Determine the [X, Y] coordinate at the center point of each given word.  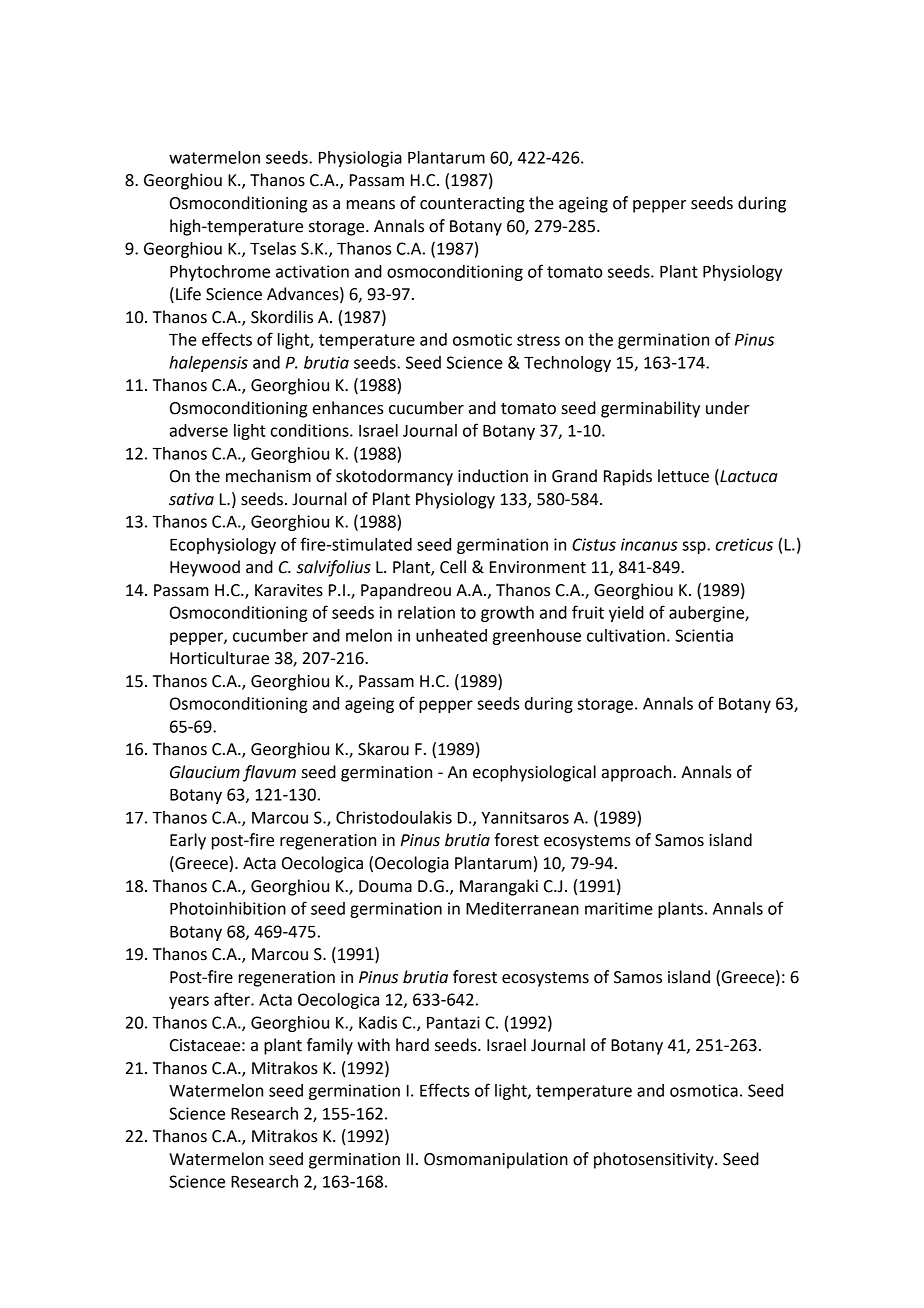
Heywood [205, 568]
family [330, 1046]
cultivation [626, 635]
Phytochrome [220, 273]
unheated [451, 635]
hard [412, 1045]
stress [538, 340]
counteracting [472, 205]
